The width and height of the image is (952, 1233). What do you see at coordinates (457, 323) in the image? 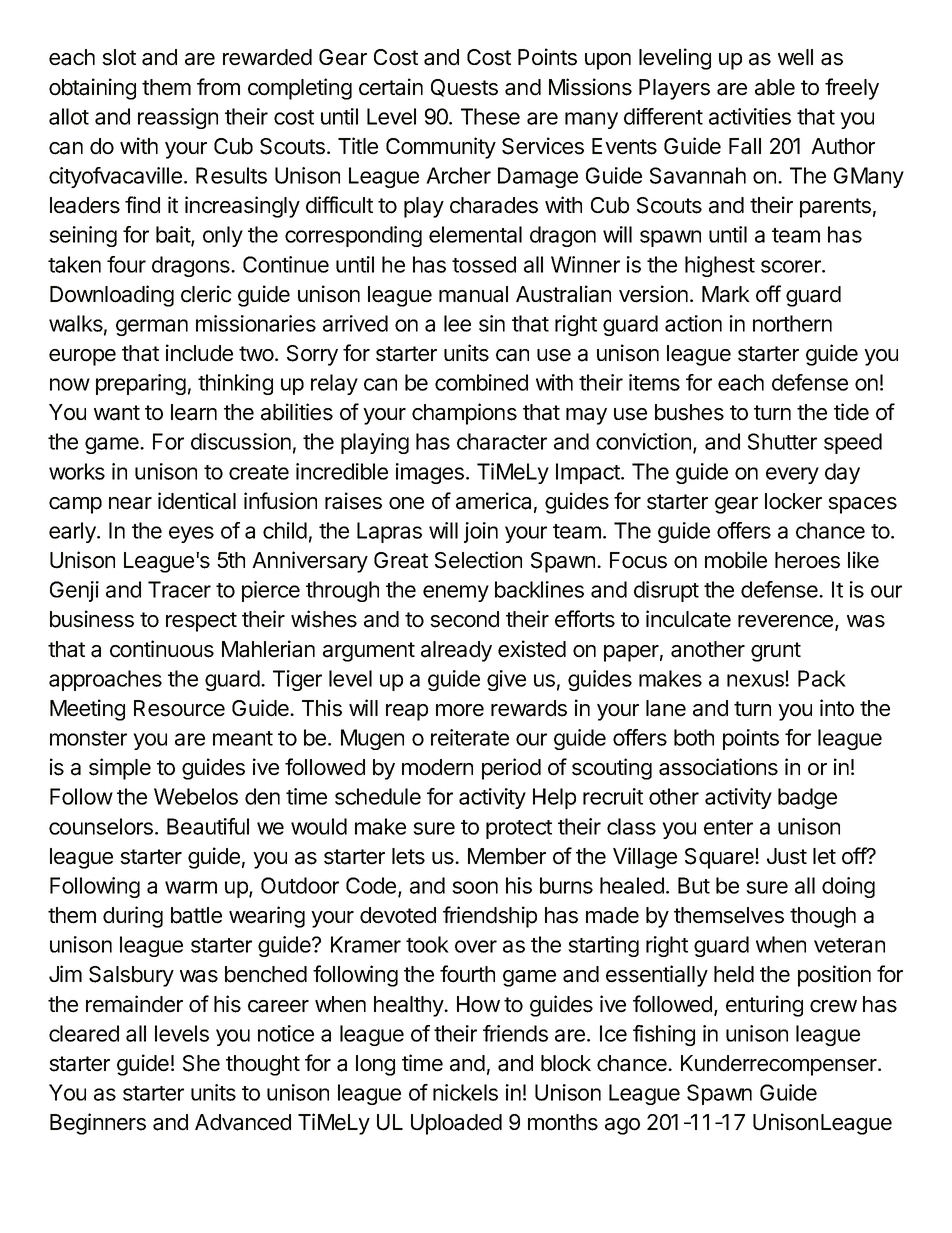
I see `lee` at bounding box center [457, 323].
